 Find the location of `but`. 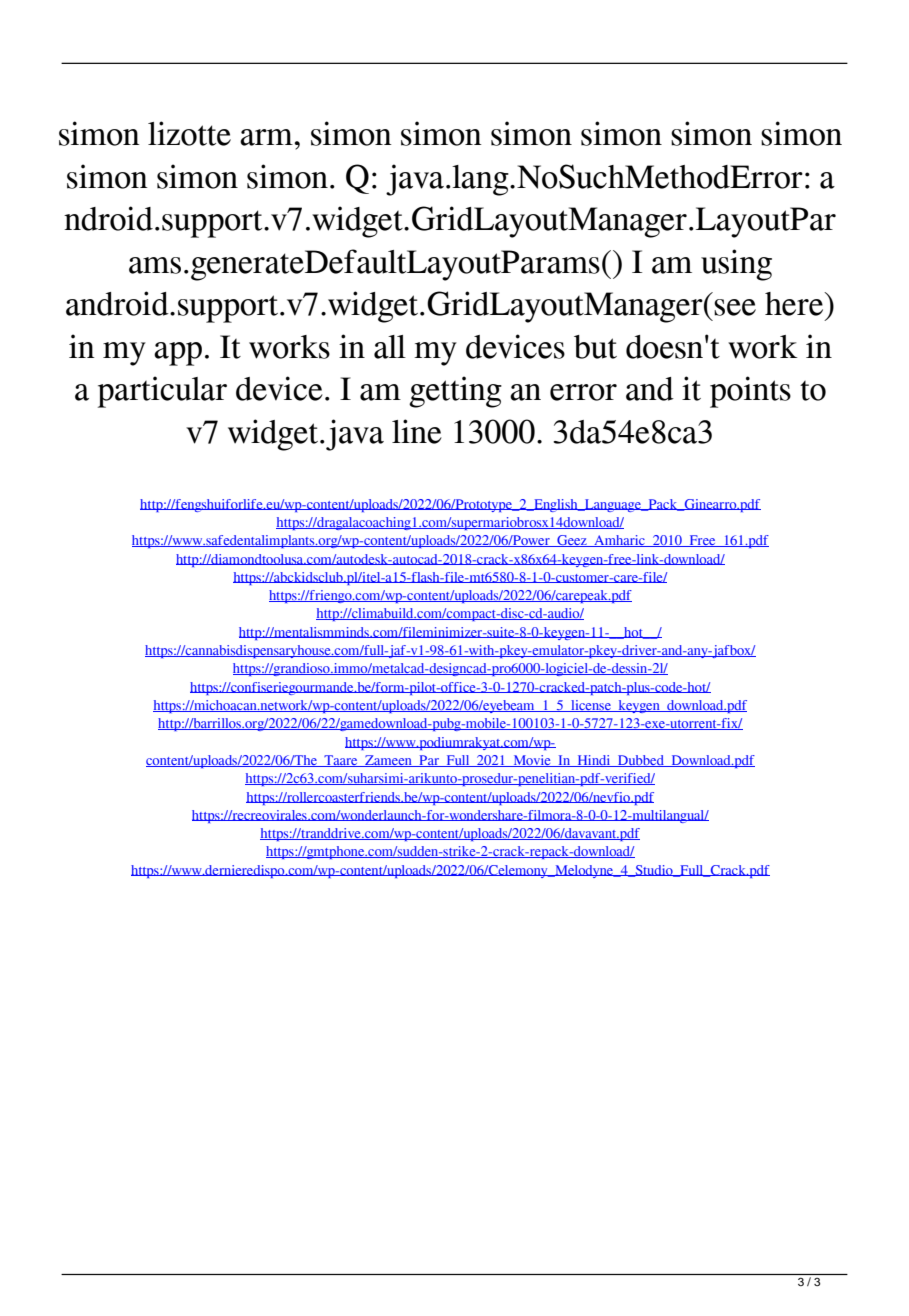

but is located at coordinates (595, 347).
